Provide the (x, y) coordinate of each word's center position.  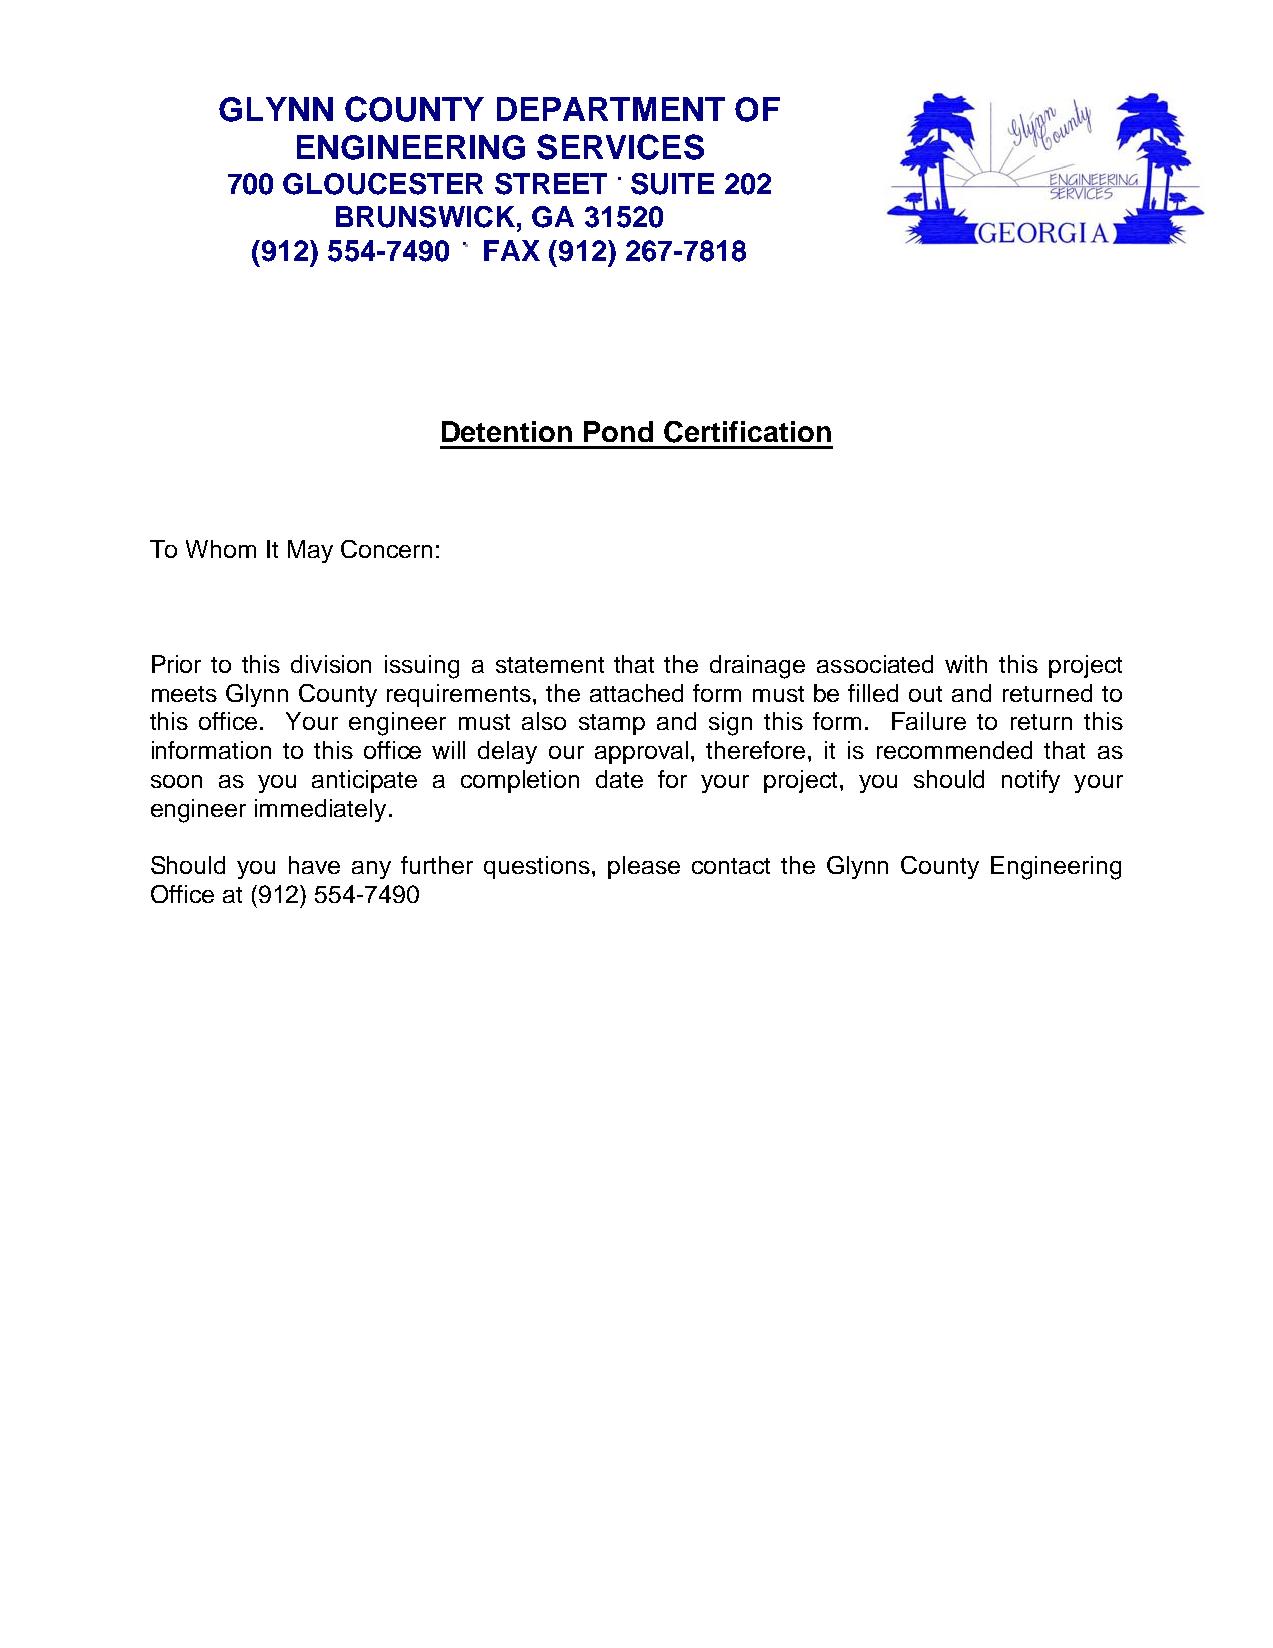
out (925, 694)
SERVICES (620, 147)
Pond (618, 431)
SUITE (672, 184)
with (966, 664)
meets (184, 694)
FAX (512, 250)
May (310, 551)
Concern (386, 549)
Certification (747, 432)
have (314, 865)
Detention (507, 431)
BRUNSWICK (427, 217)
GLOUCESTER (383, 184)
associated (875, 664)
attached (636, 693)
